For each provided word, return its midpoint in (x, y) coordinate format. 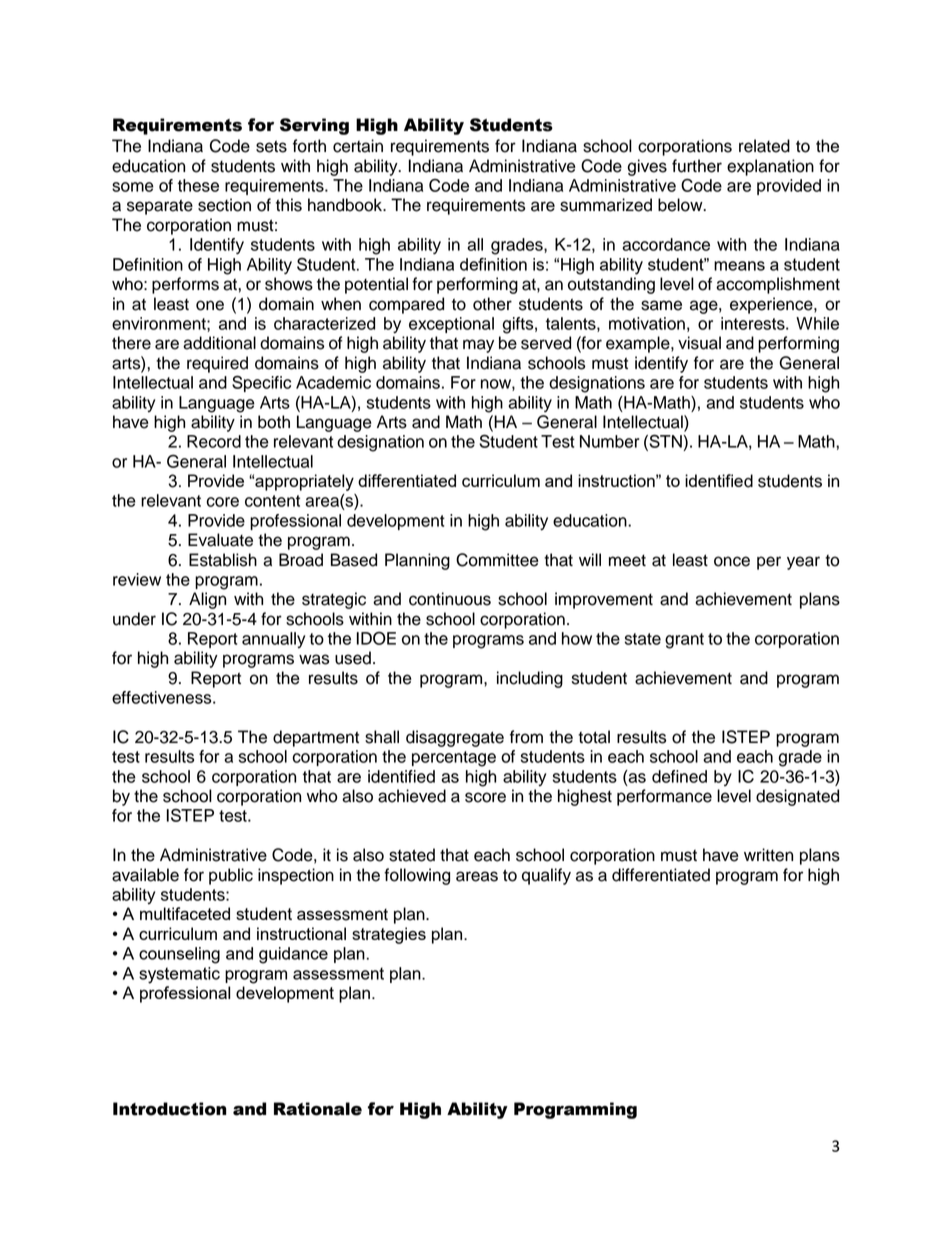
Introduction (169, 1109)
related (764, 146)
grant (684, 641)
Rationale (318, 1109)
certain (358, 146)
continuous (450, 599)
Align (207, 600)
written (768, 855)
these (198, 185)
